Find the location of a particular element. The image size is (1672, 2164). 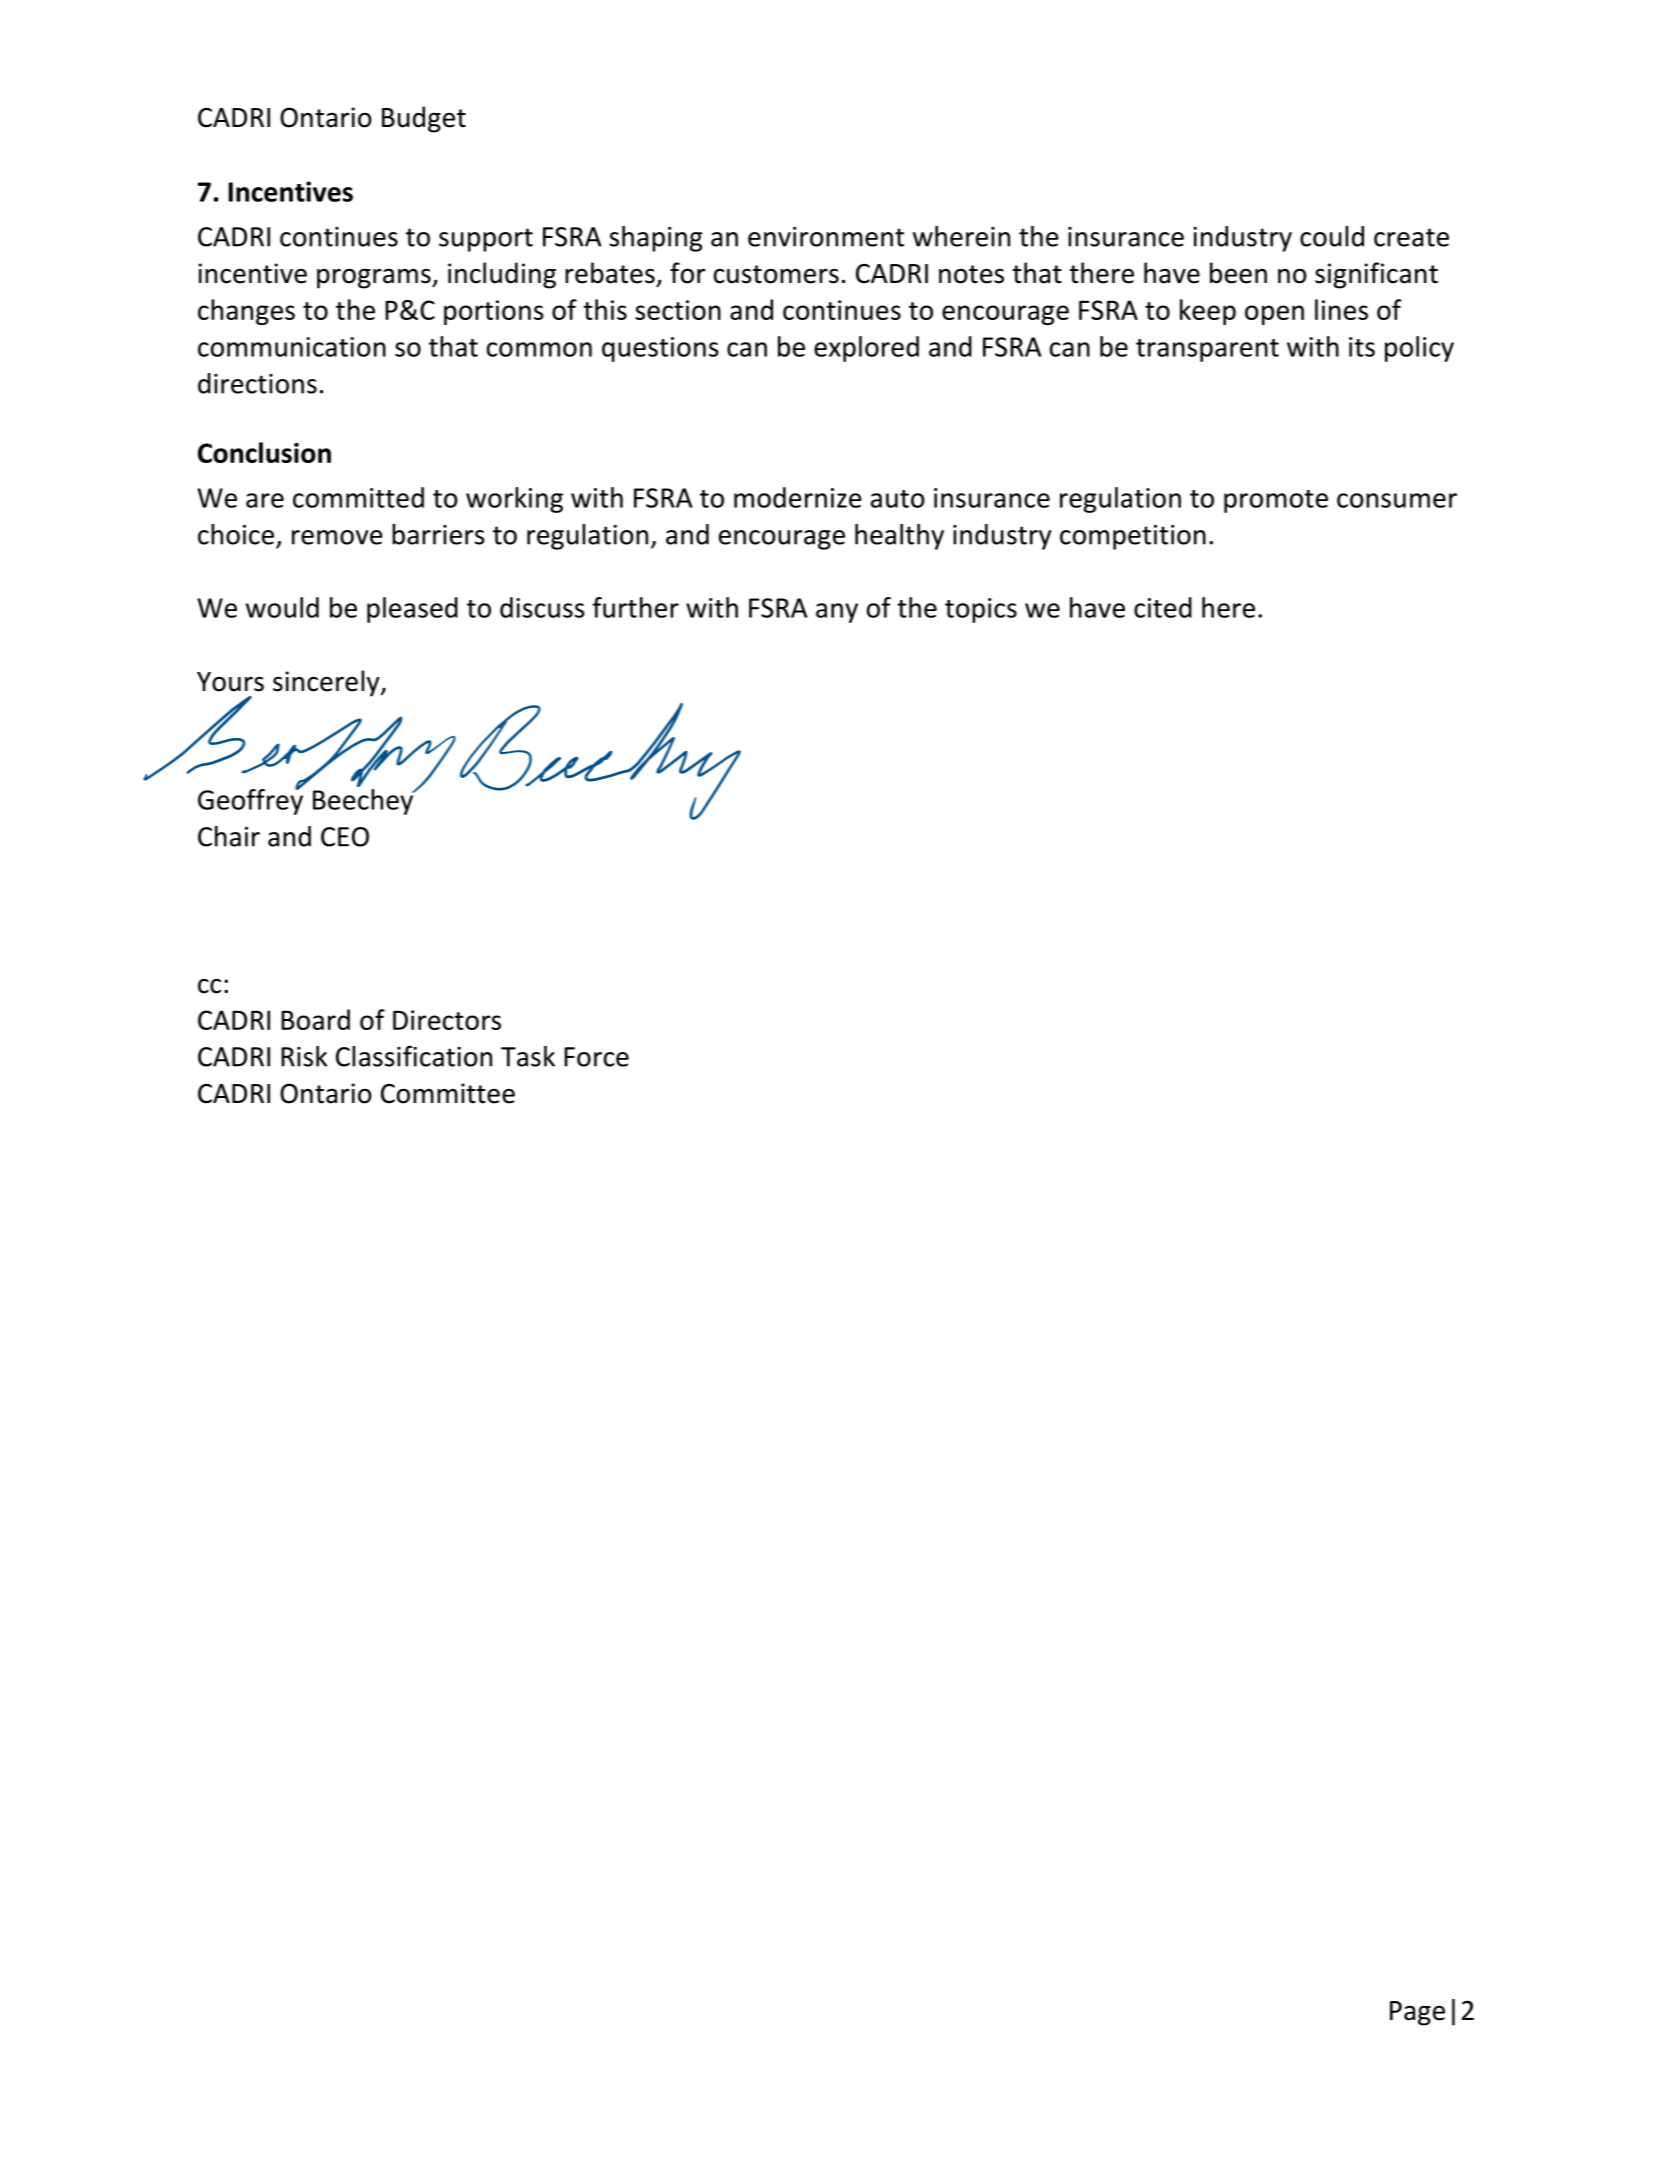

Budget is located at coordinates (424, 119).
